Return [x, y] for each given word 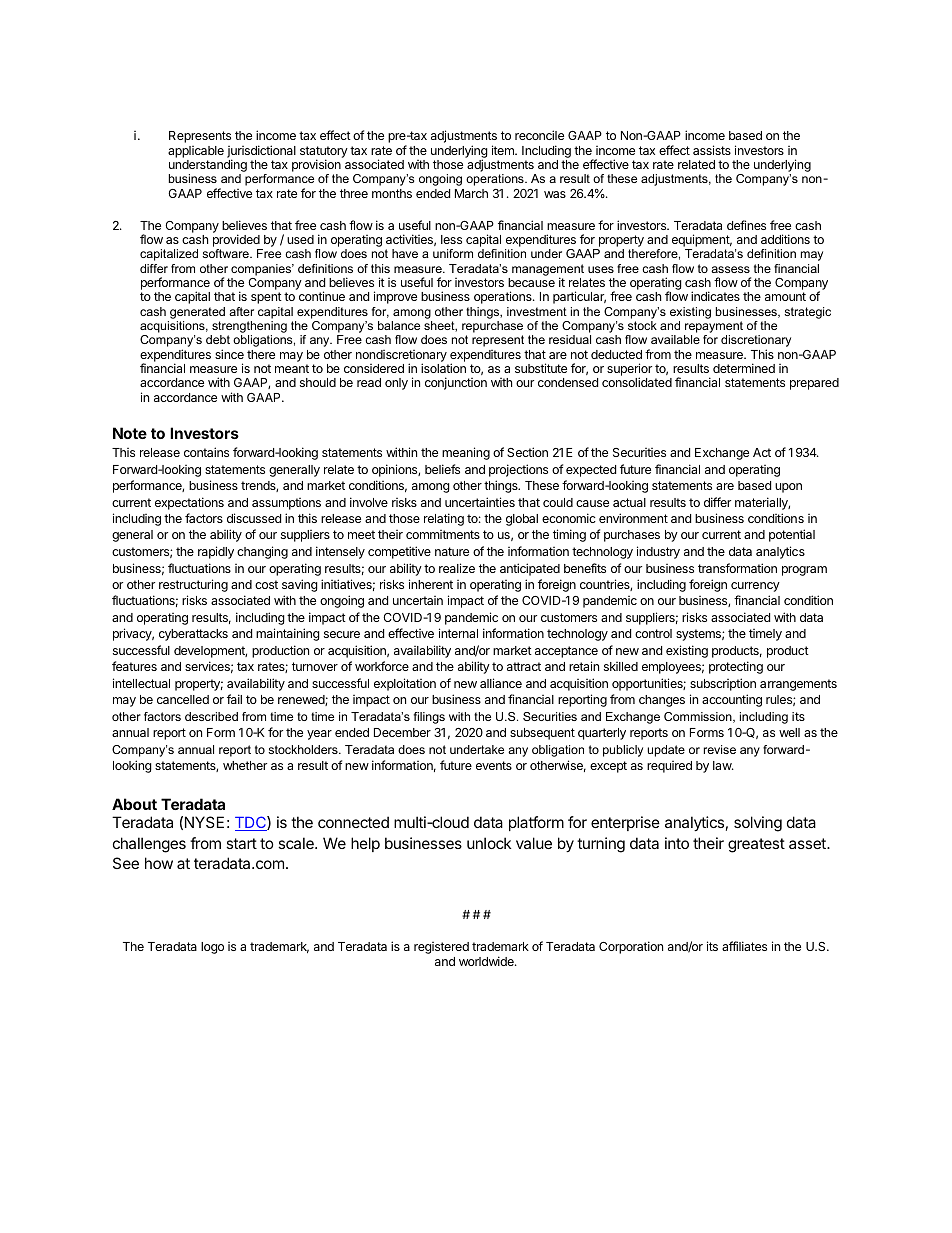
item [504, 150]
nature [452, 551]
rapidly [216, 552]
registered [441, 948]
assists [712, 150]
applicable [196, 152]
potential [792, 535]
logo [212, 948]
